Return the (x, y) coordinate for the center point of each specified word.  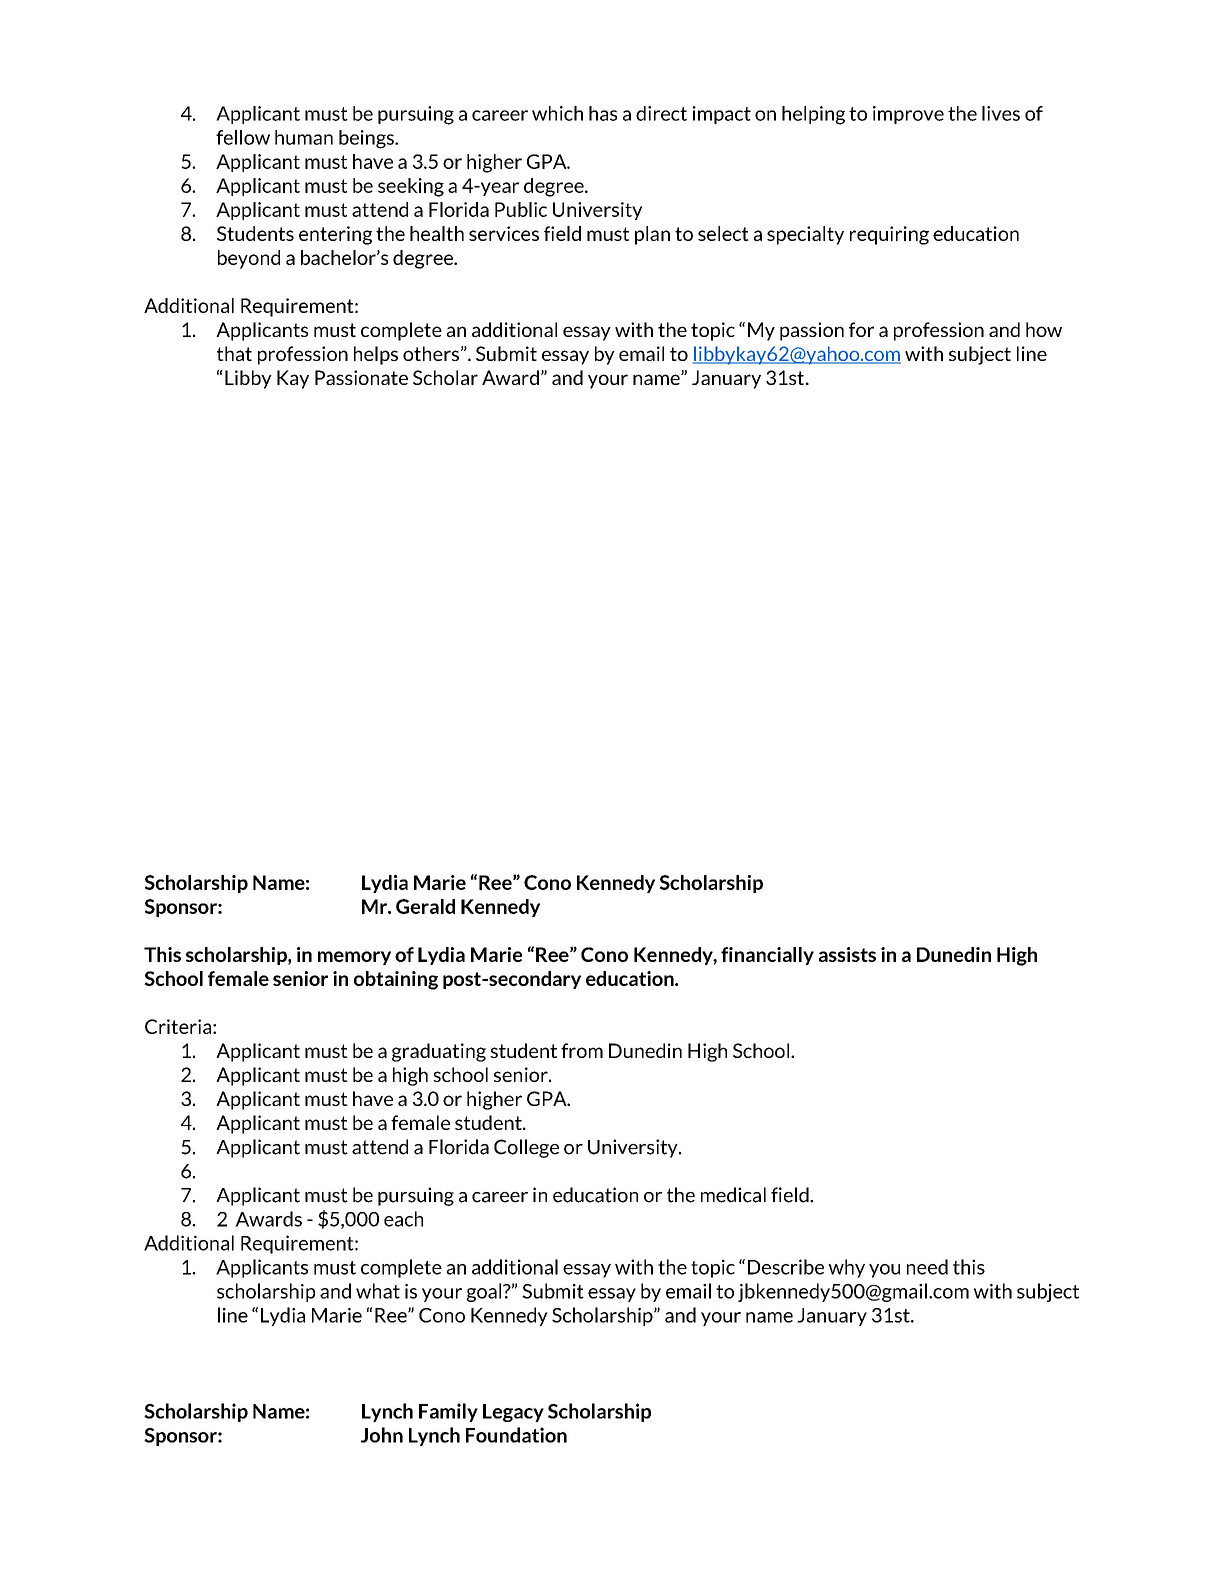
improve (908, 115)
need (927, 1267)
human (304, 137)
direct (661, 113)
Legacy (513, 1413)
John (382, 1435)
